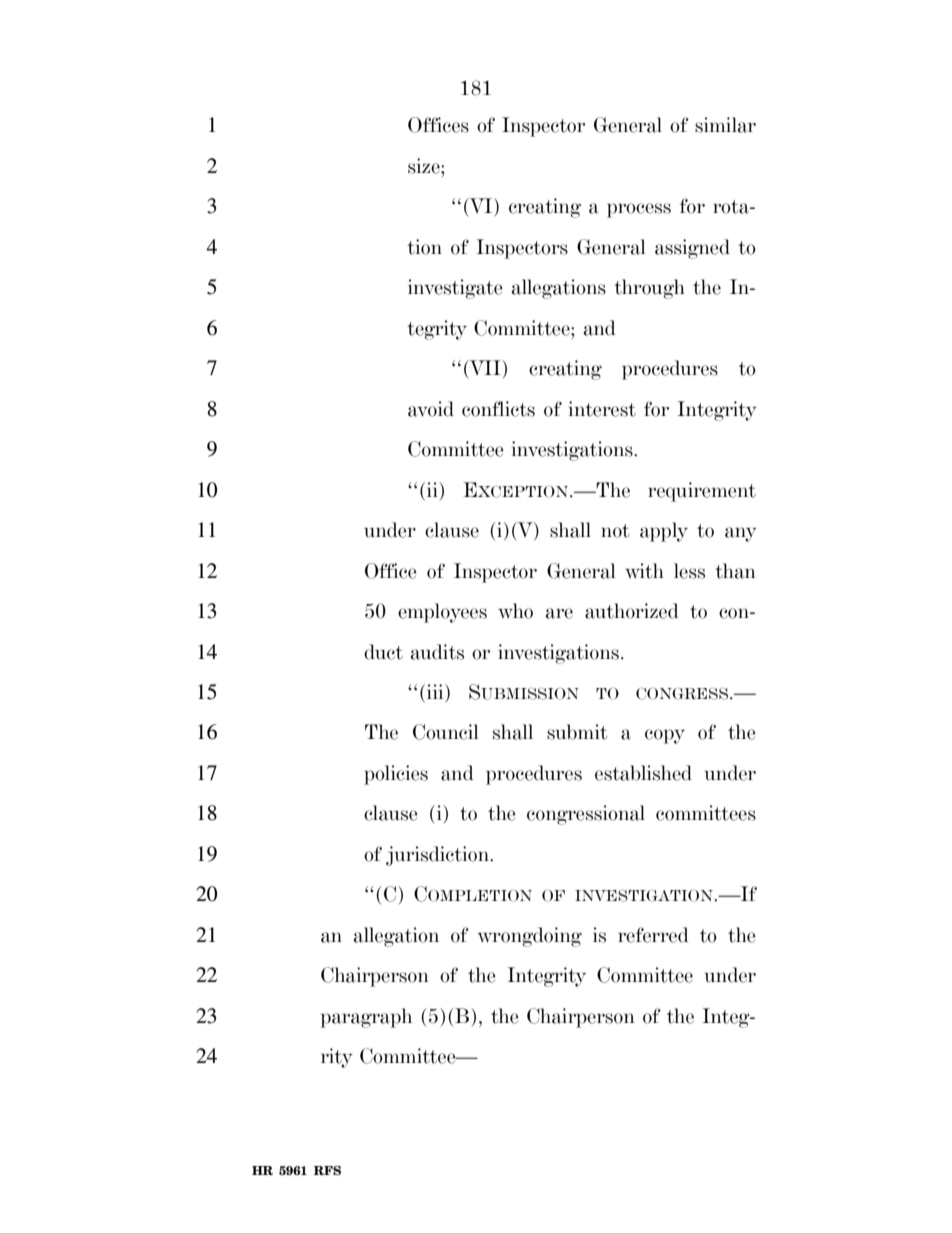 This screenshot has width=952, height=1233. I want to click on copy, so click(665, 736).
